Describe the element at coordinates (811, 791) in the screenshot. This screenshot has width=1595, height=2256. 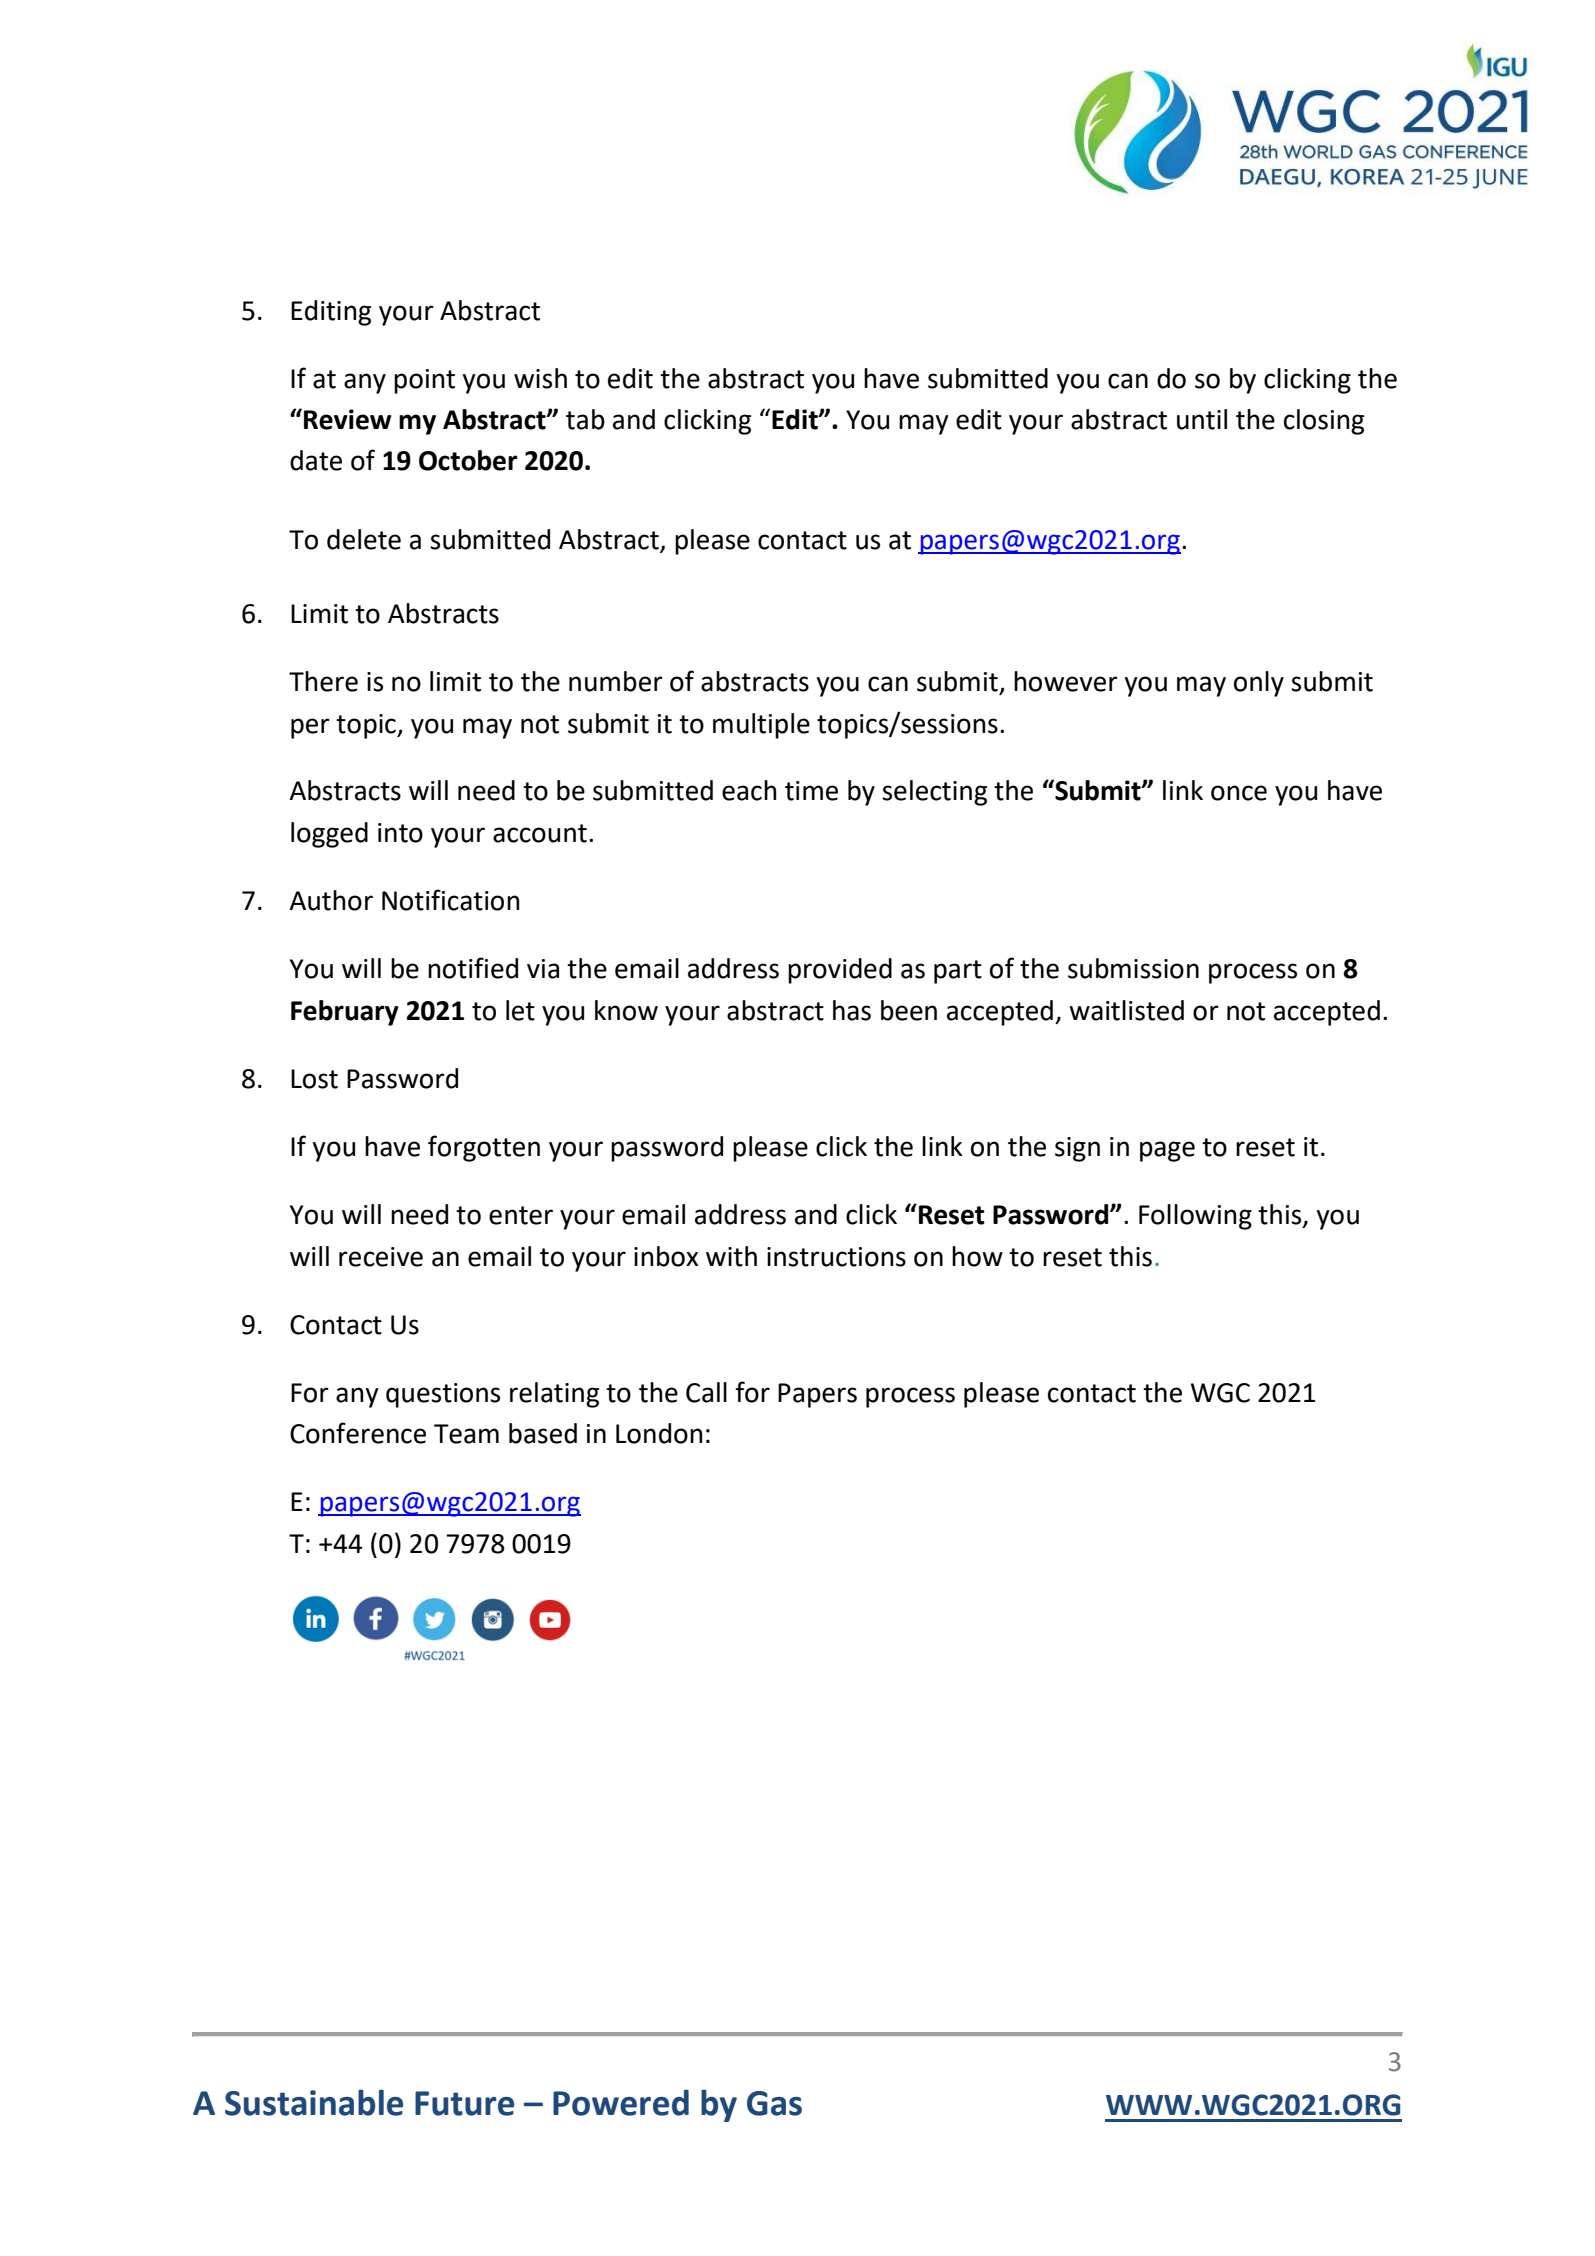
I see `time` at that location.
